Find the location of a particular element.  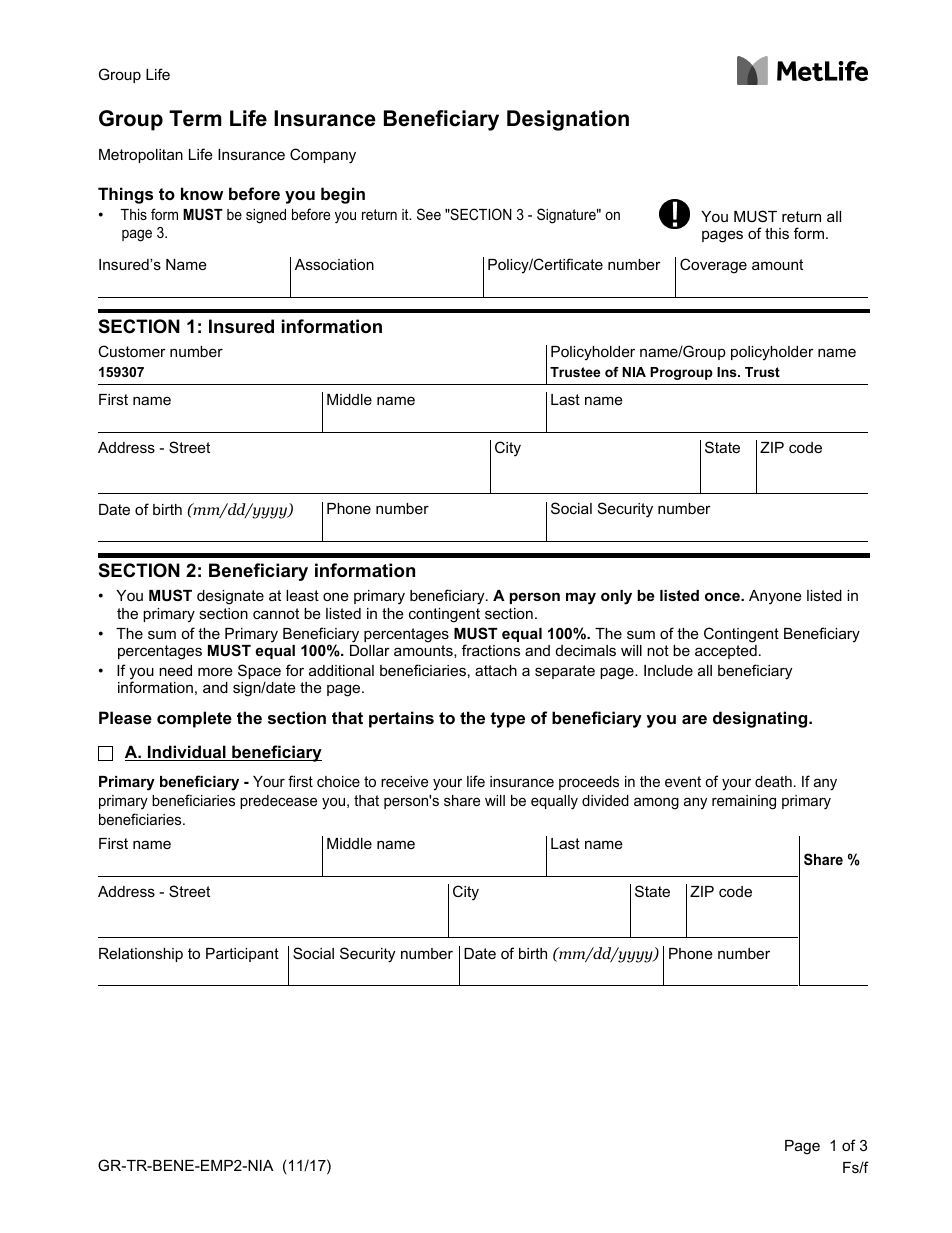

cannot is located at coordinates (276, 613).
